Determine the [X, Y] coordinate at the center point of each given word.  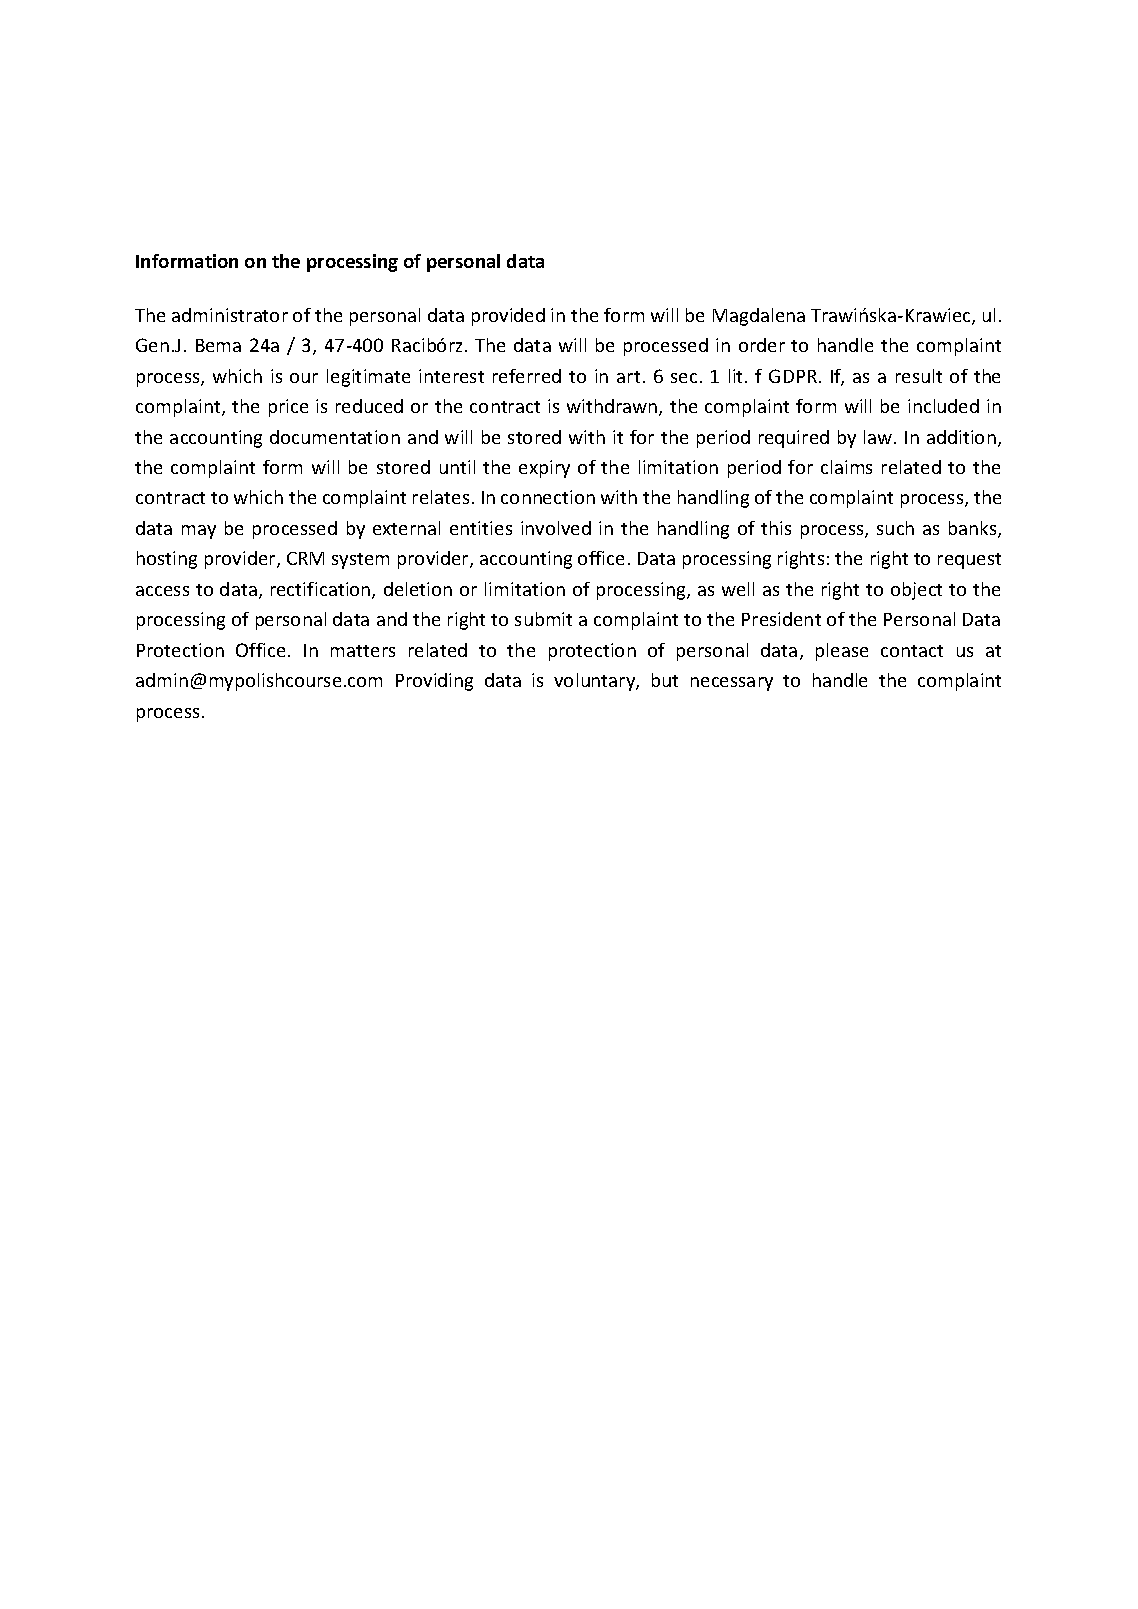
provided [508, 317]
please [842, 652]
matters [363, 651]
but [665, 680]
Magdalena [759, 317]
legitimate [368, 378]
